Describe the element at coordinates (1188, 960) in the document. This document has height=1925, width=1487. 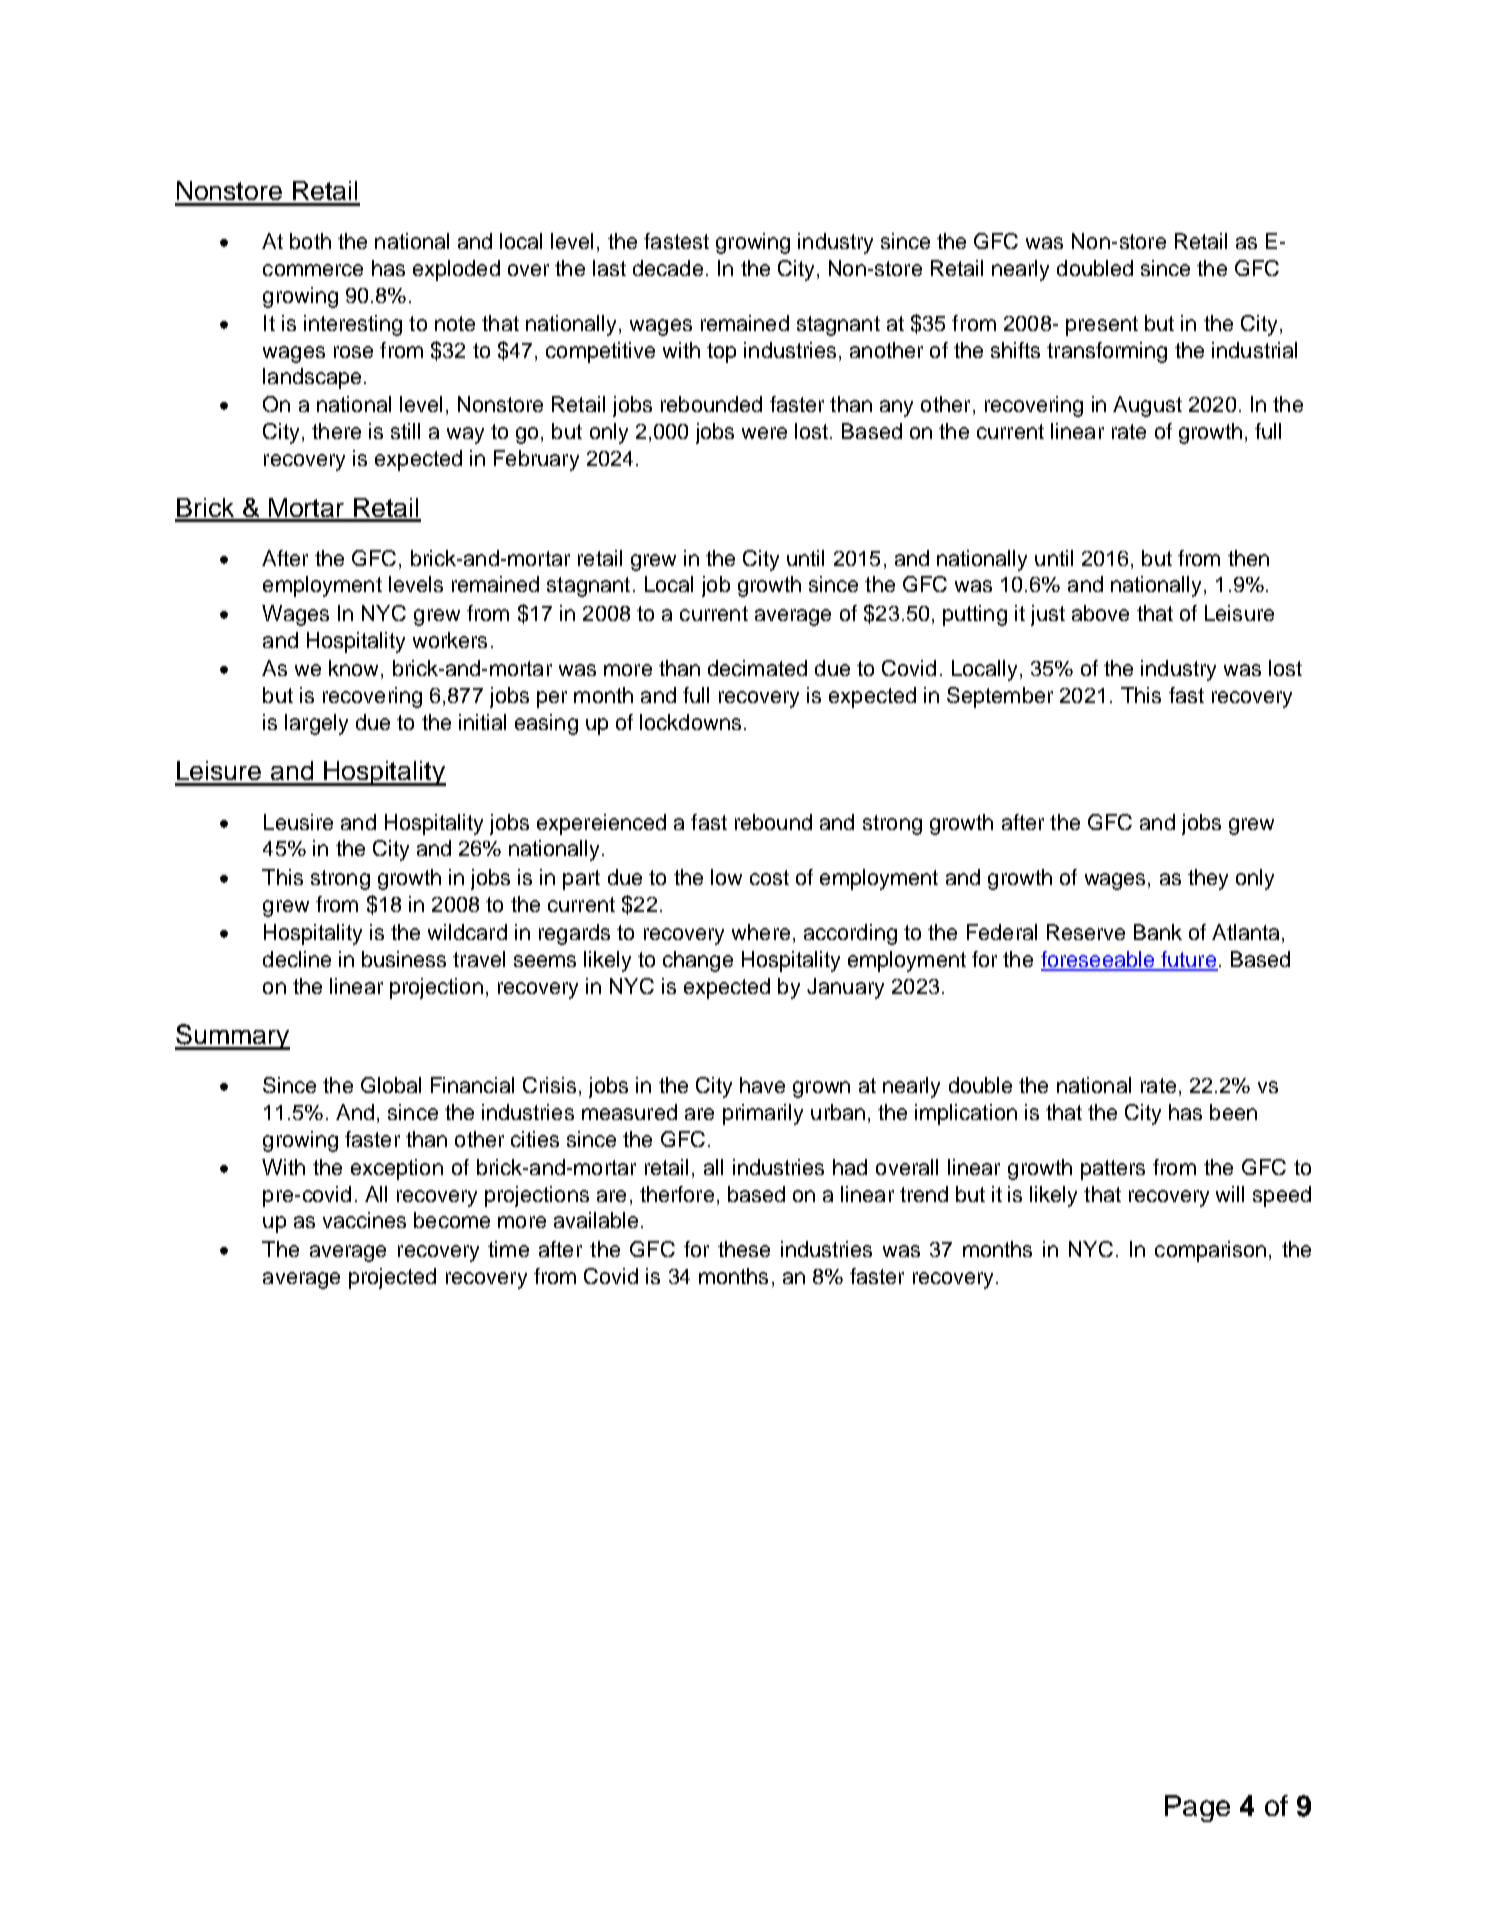
I see `future` at that location.
